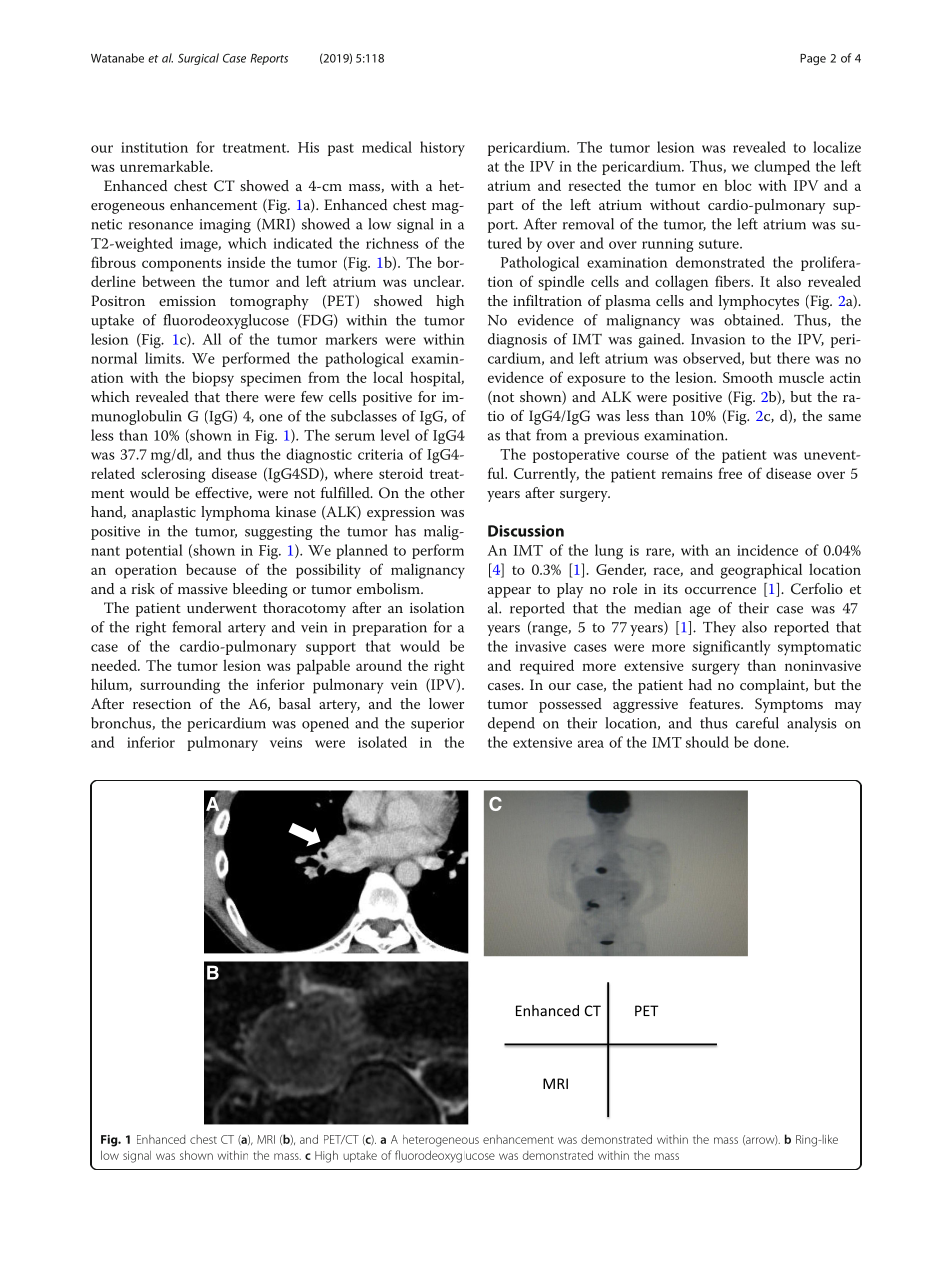 This page has height=1265, width=952. I want to click on level, so click(395, 435).
